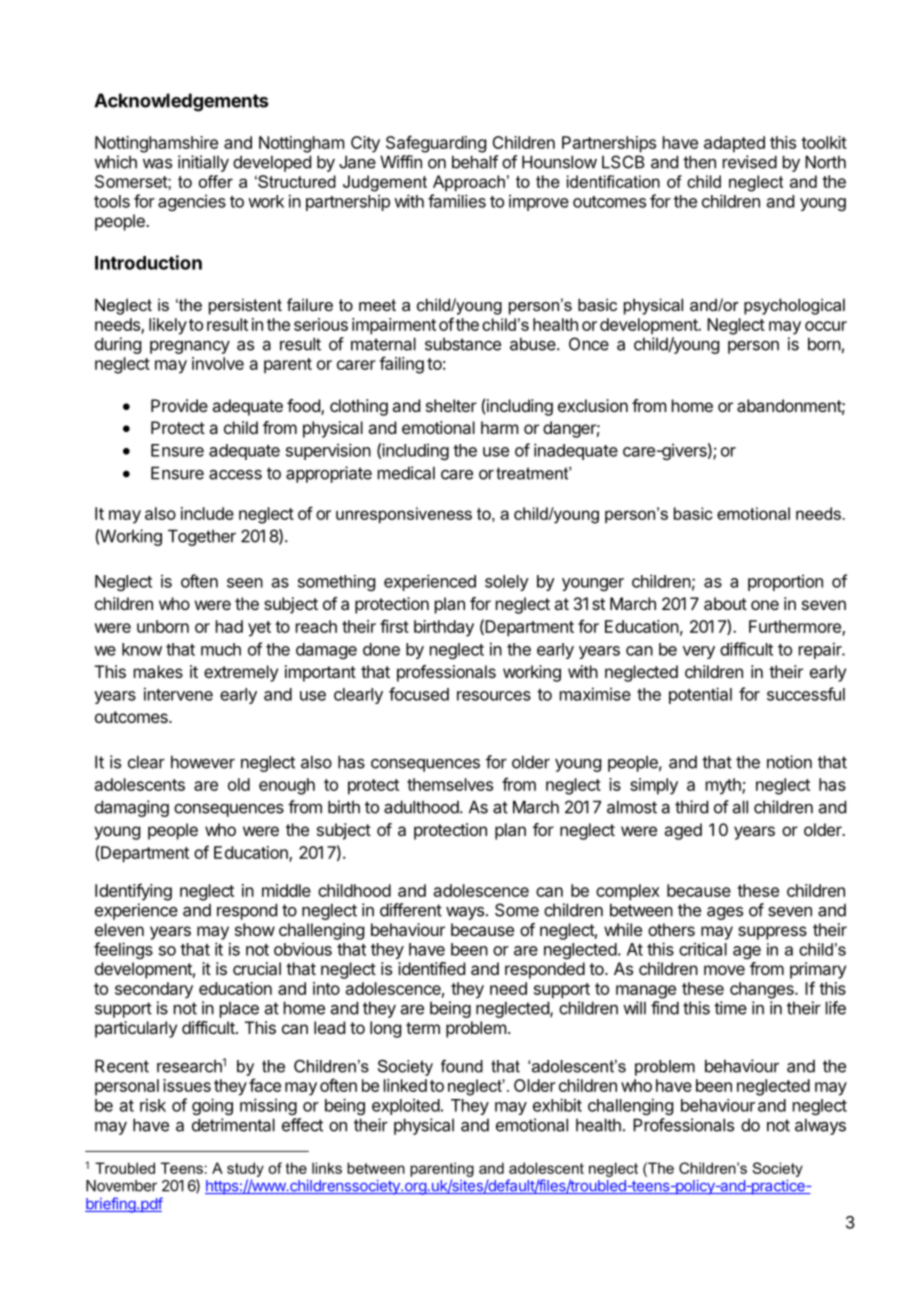 This screenshot has width=924, height=1307. I want to click on revised, so click(750, 162).
